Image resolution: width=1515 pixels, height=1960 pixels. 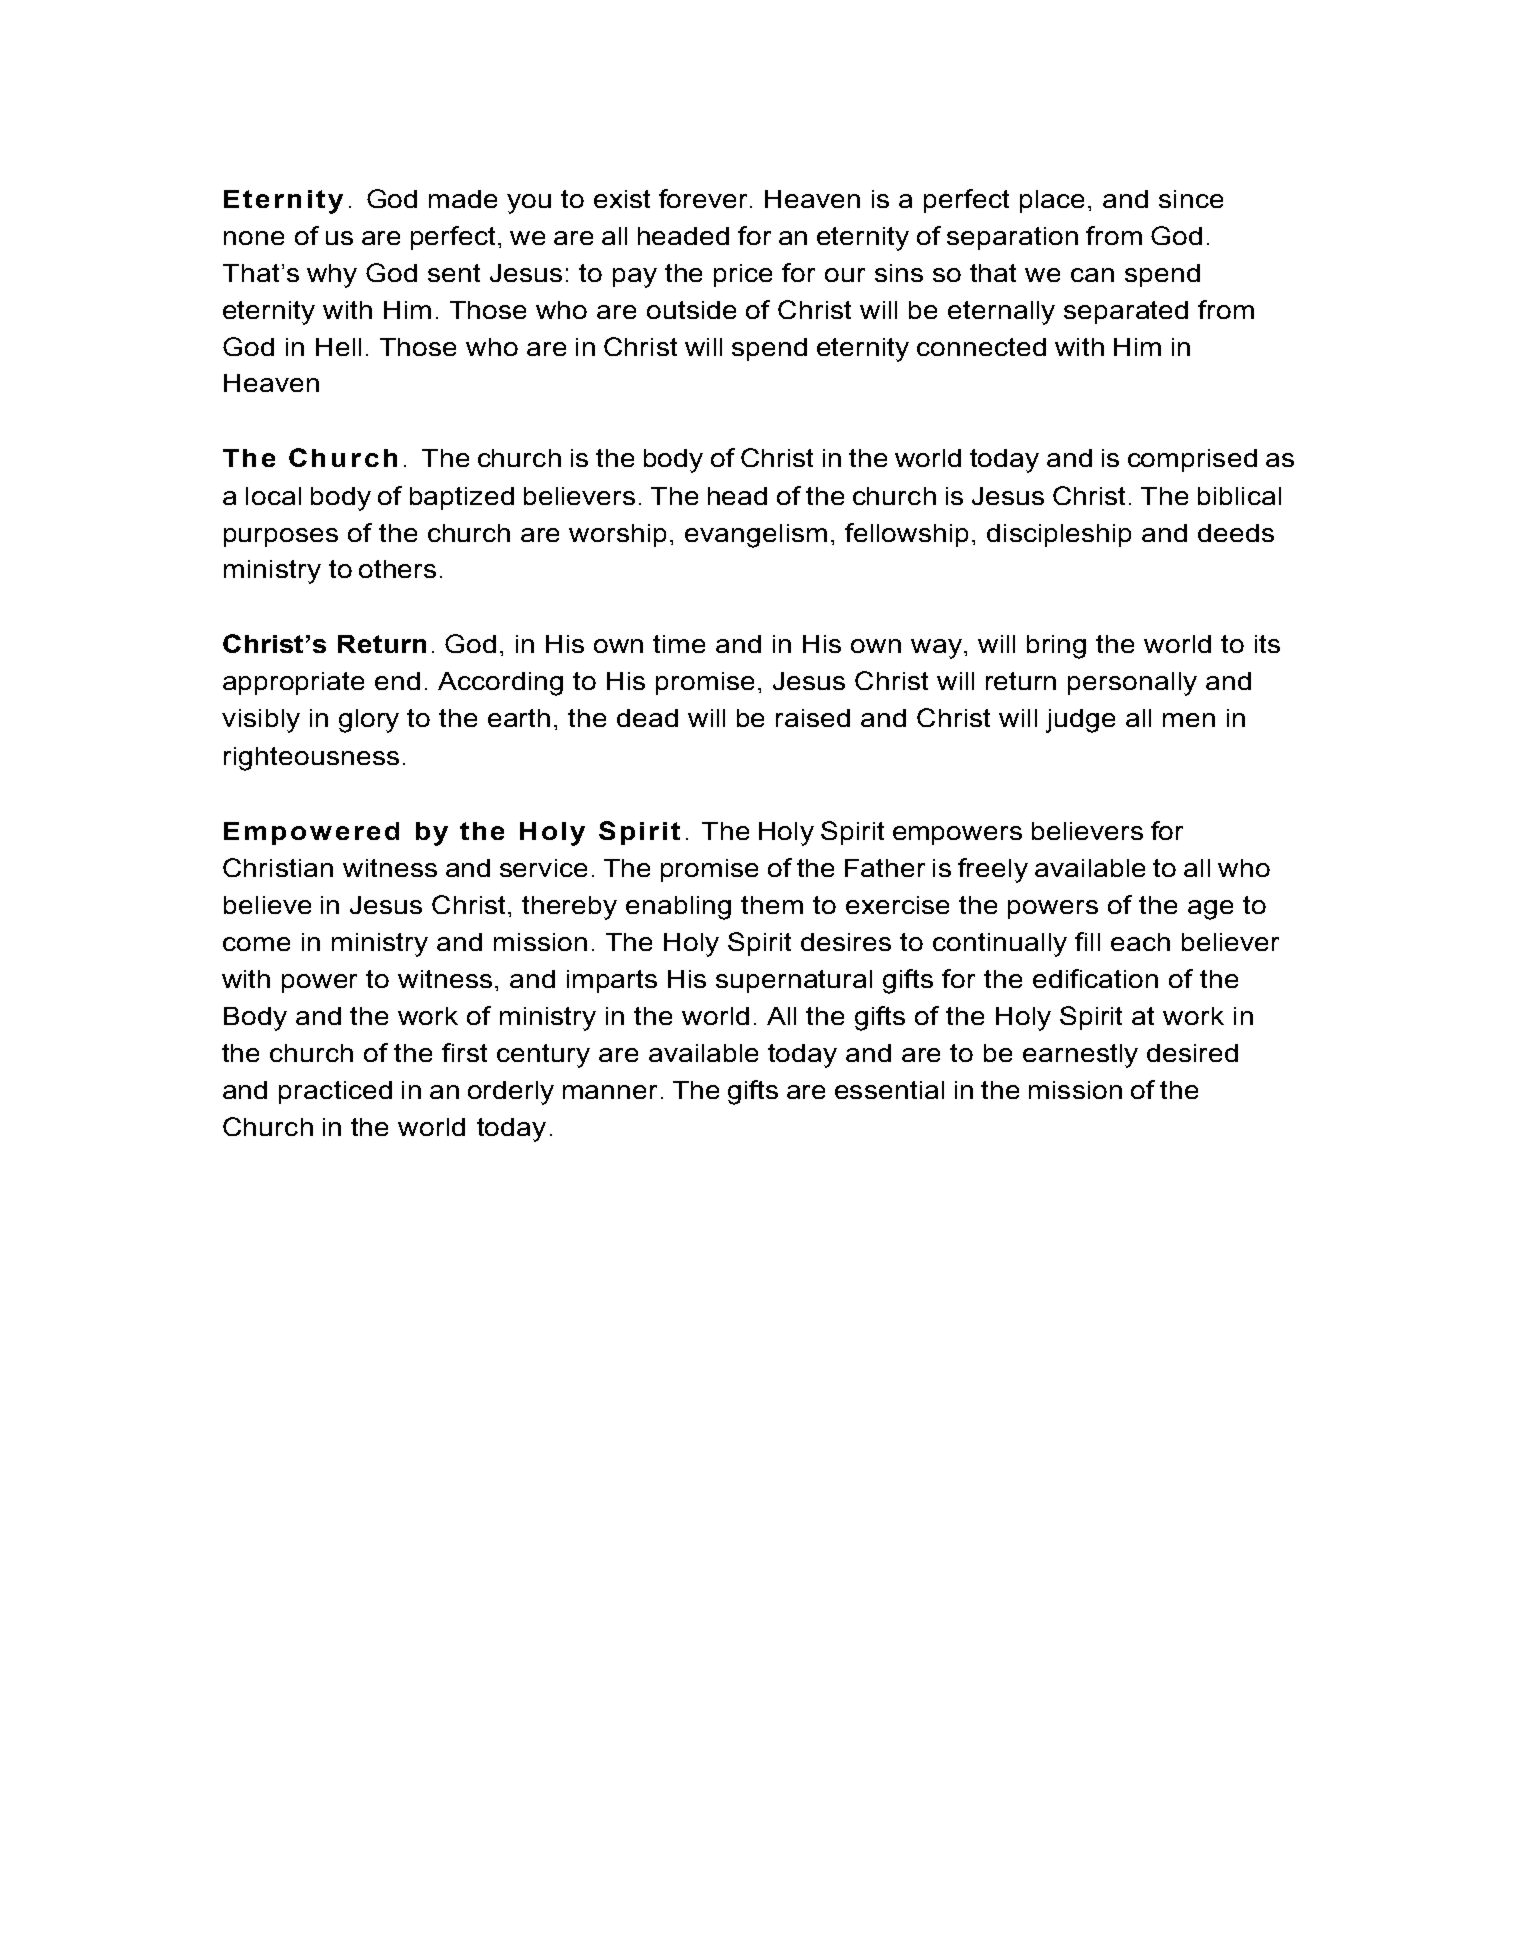 I want to click on men, so click(x=1189, y=720).
